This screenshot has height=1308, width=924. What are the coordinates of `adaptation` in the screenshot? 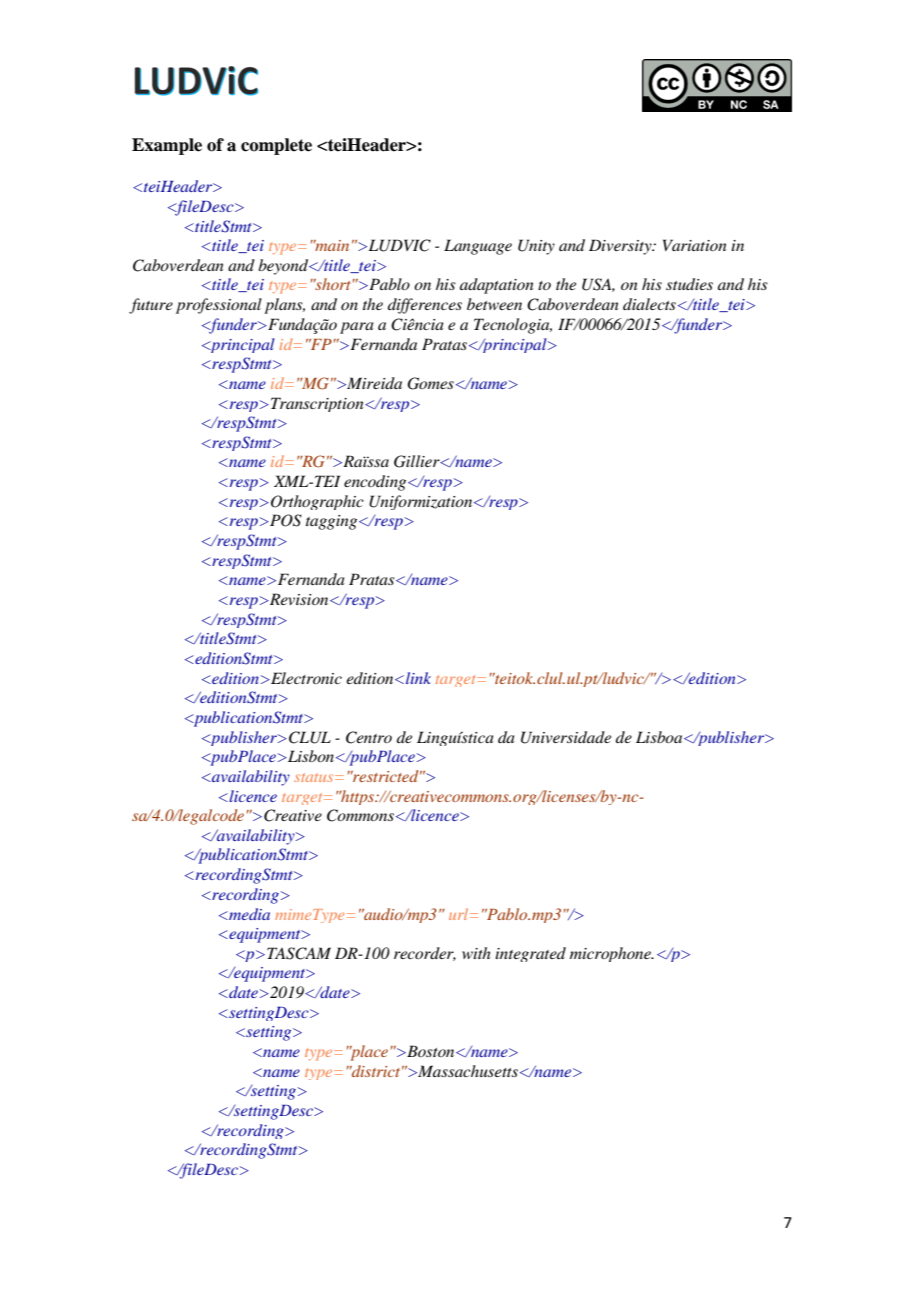 It's located at (497, 286).
